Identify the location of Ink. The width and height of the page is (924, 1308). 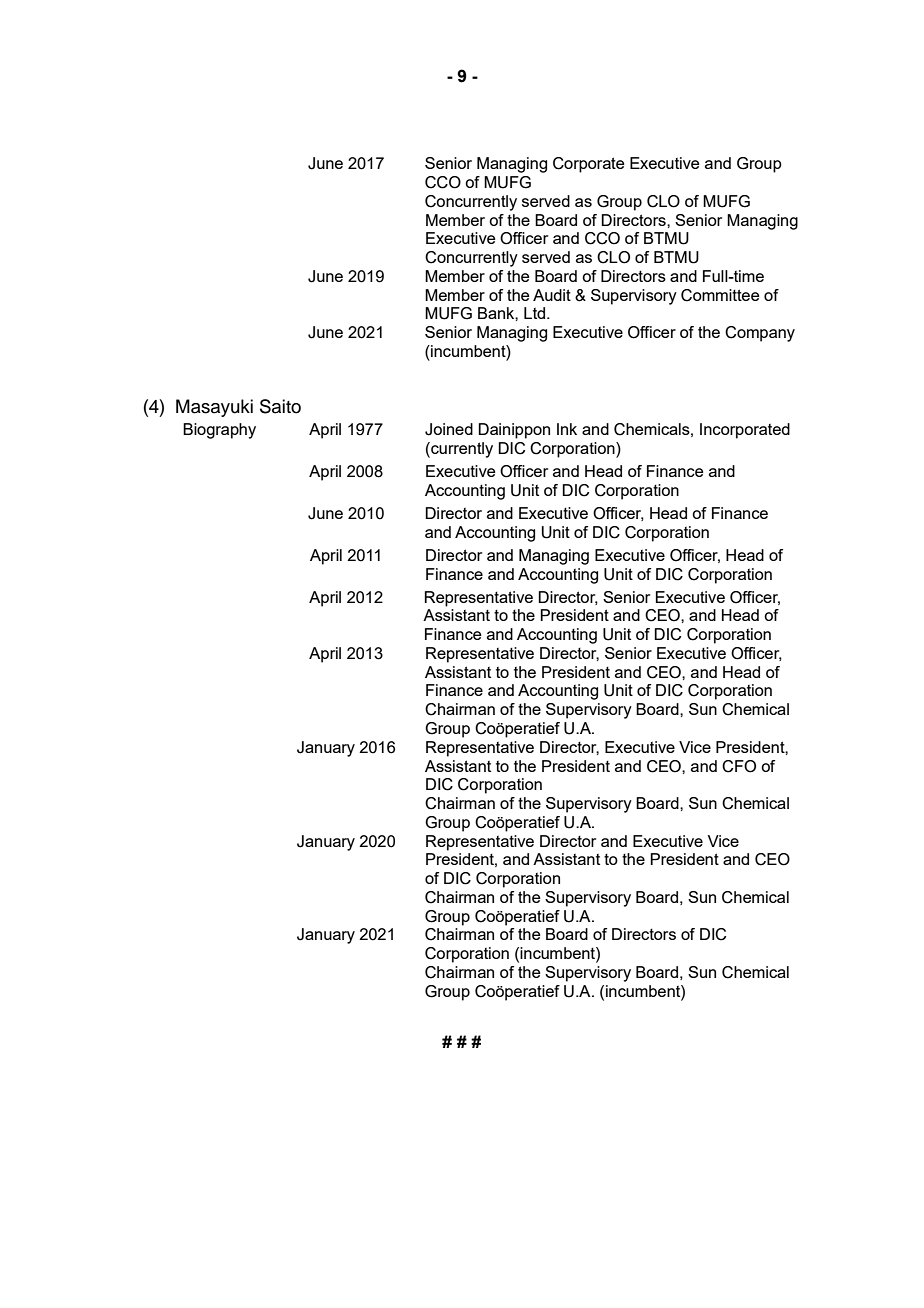
(567, 429).
